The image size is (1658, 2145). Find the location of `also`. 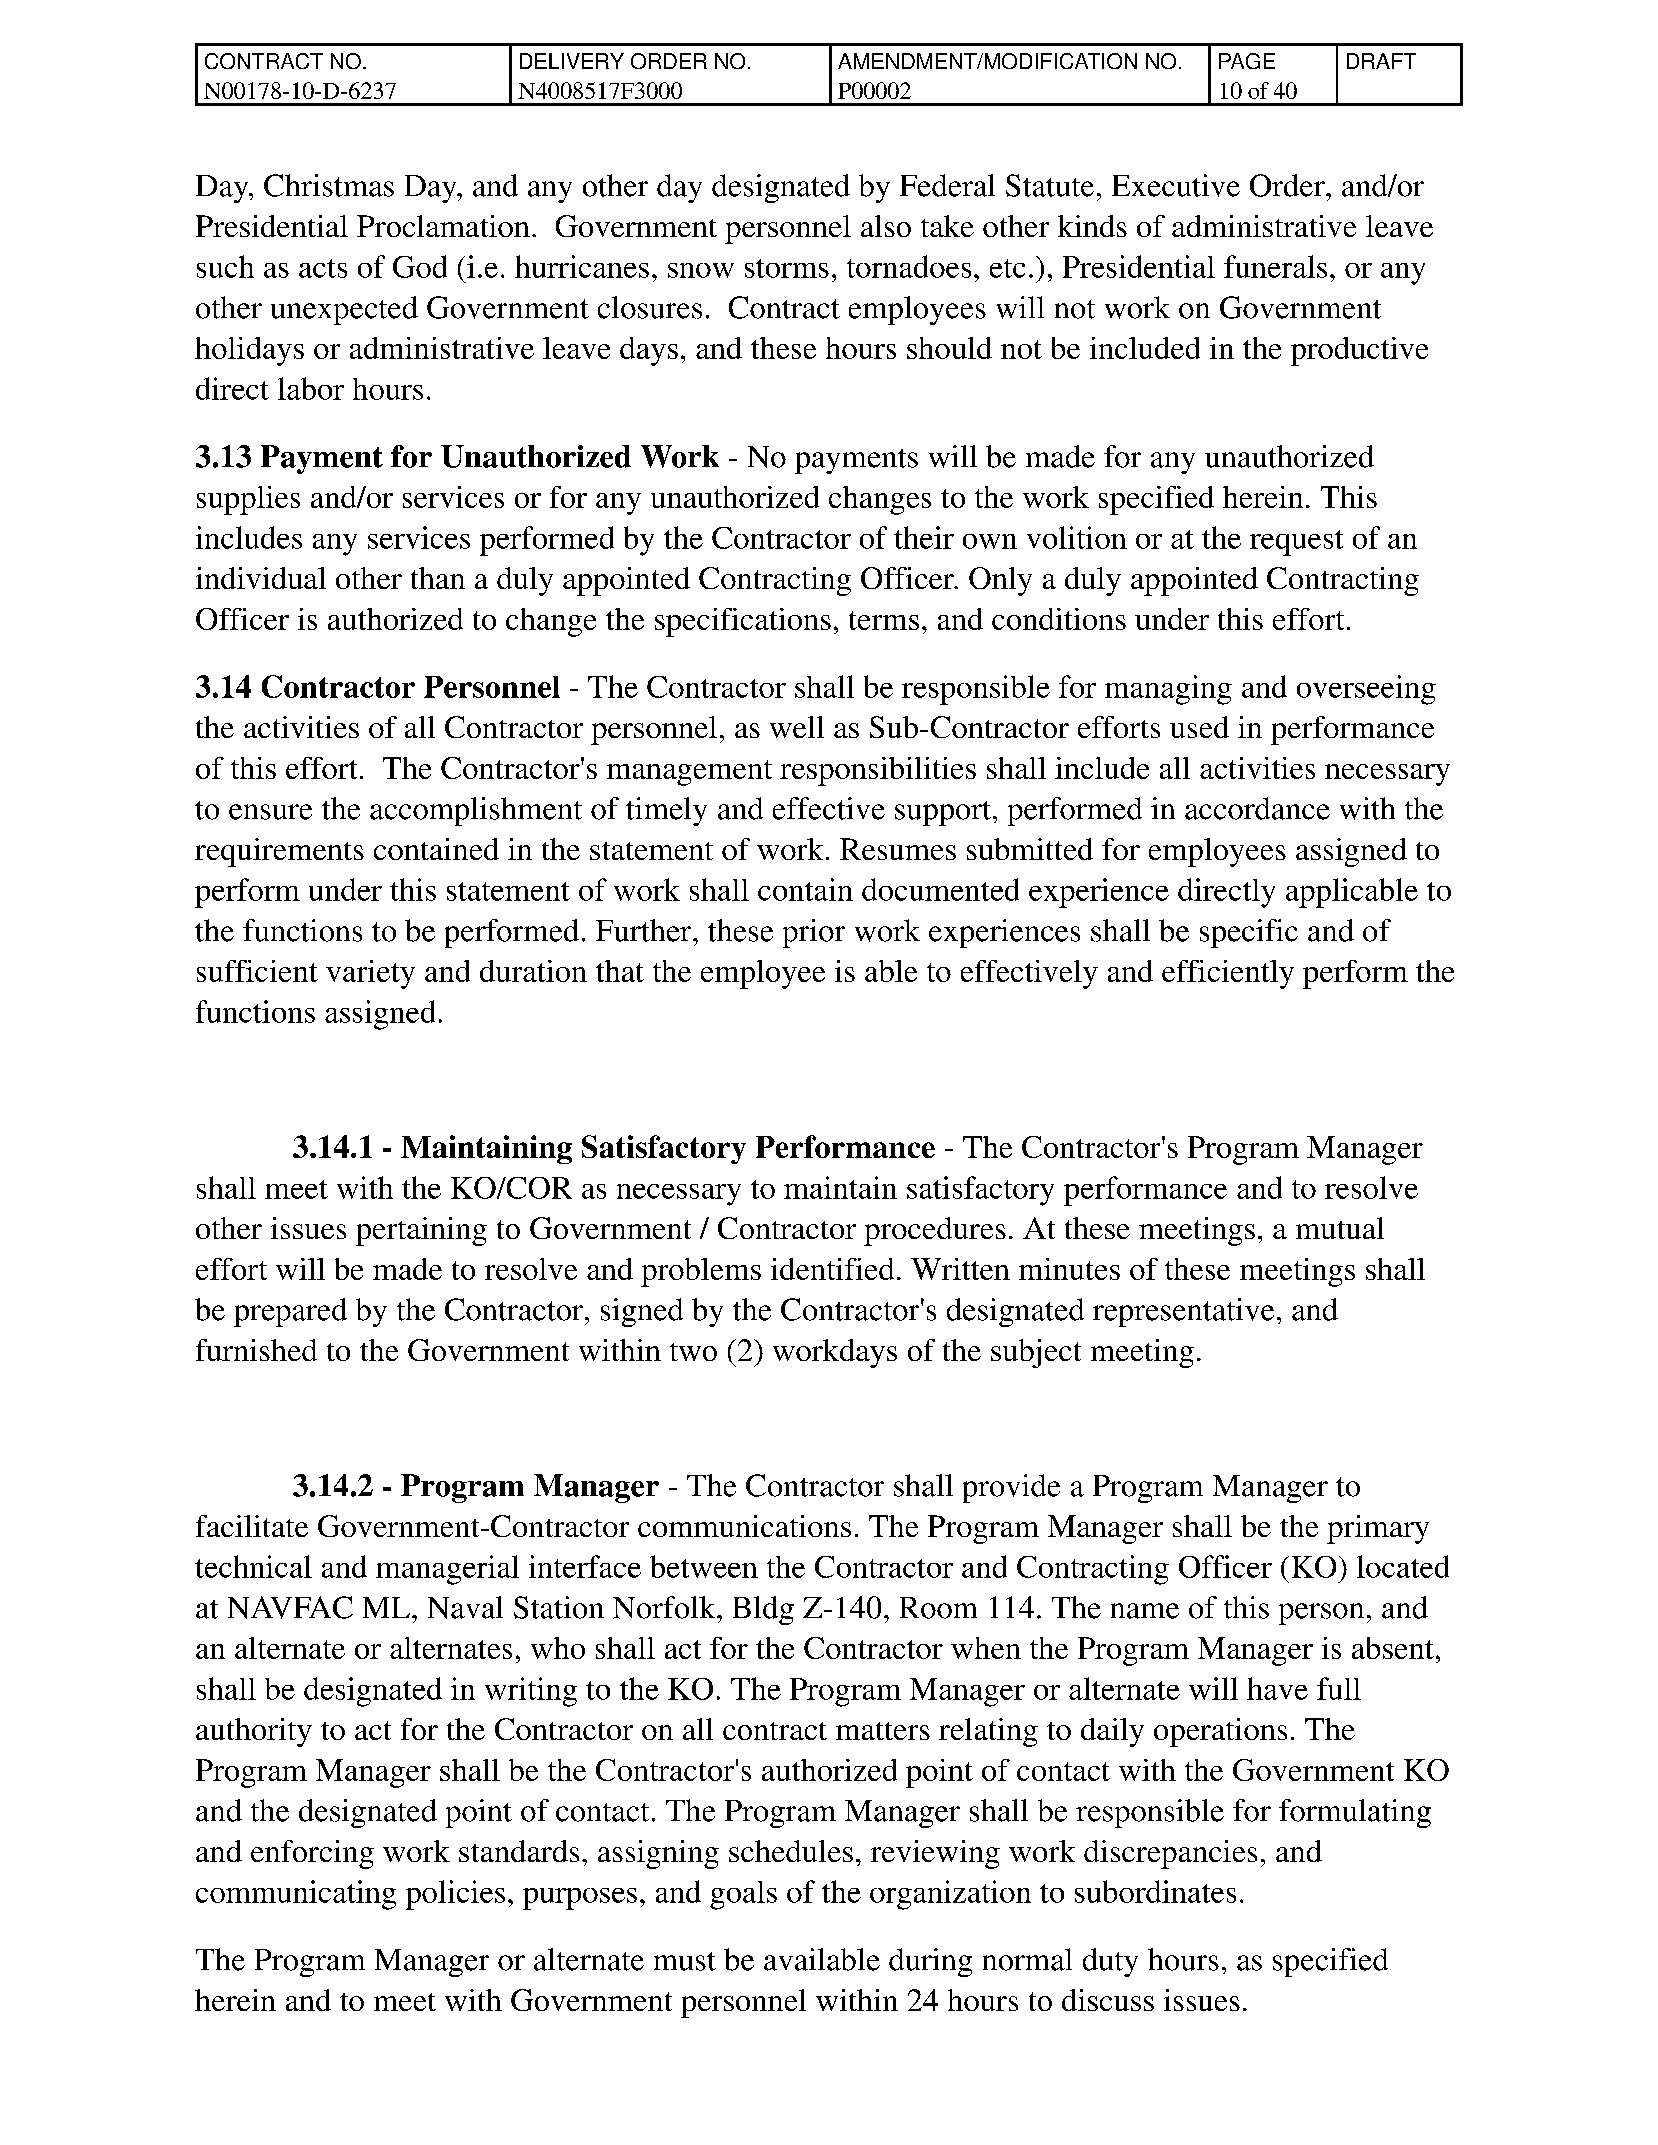

also is located at coordinates (886, 226).
